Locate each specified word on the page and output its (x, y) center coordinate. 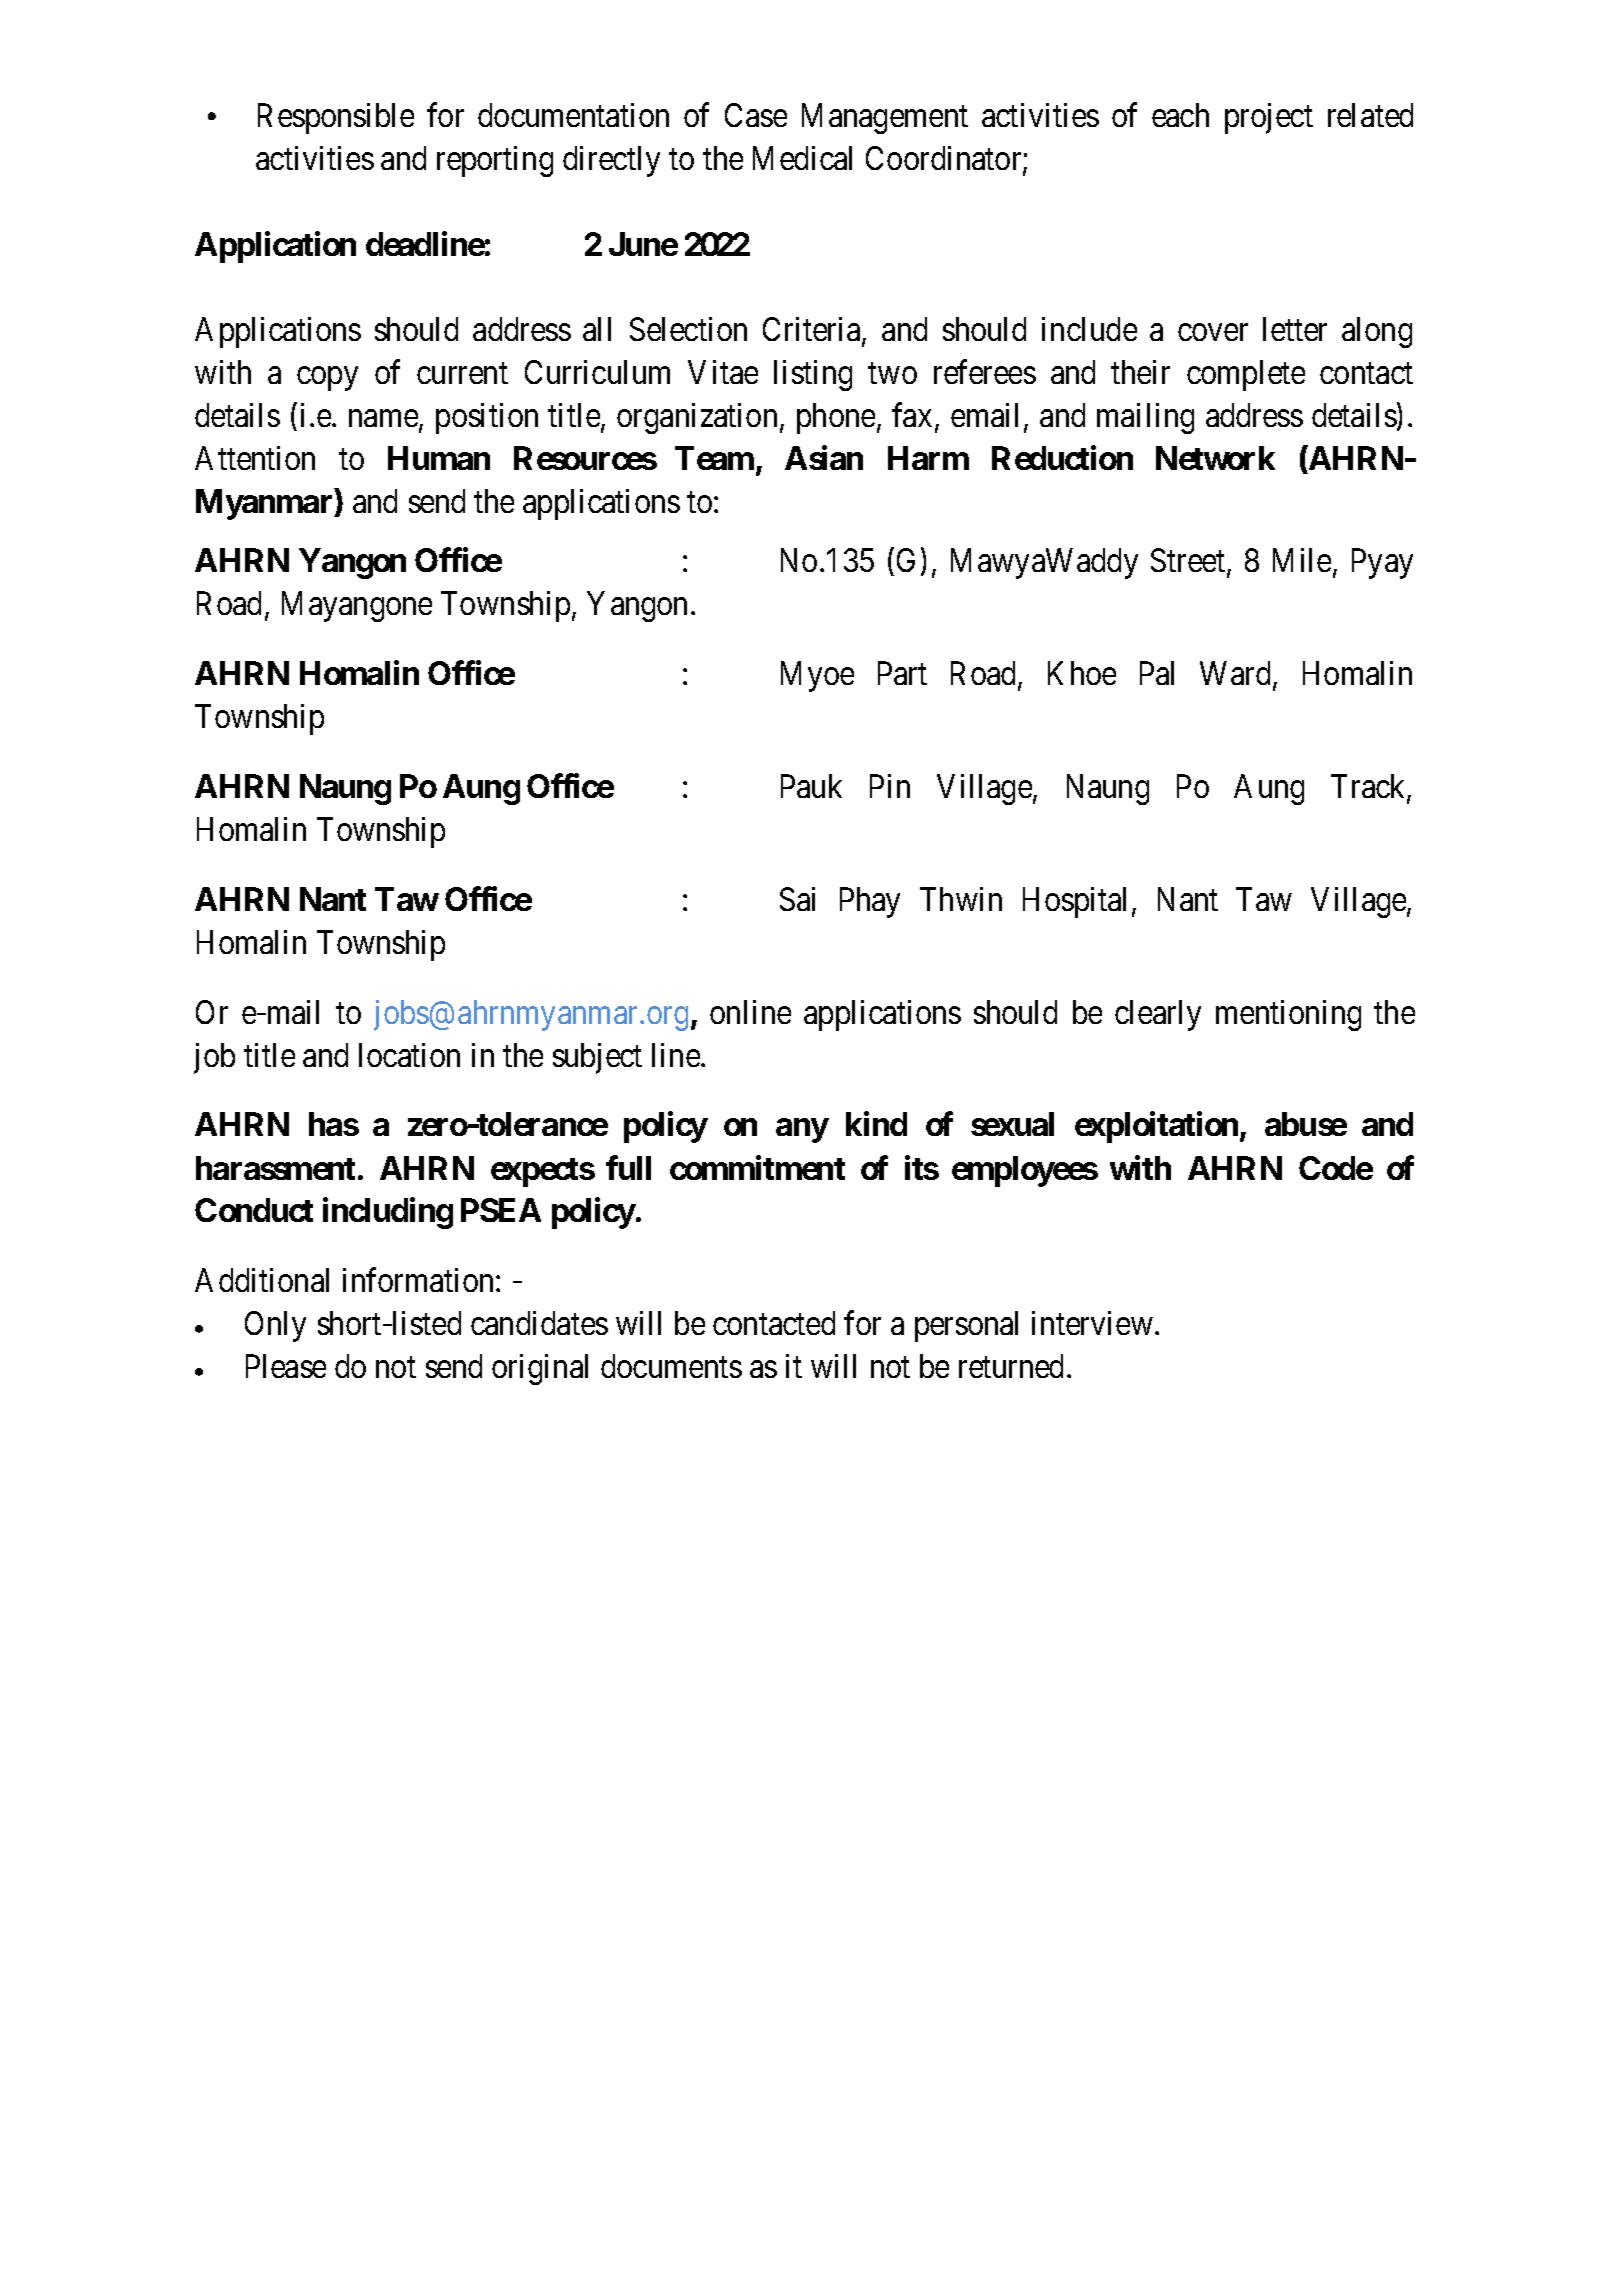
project (1269, 118)
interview (1092, 1323)
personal (966, 1326)
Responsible (336, 118)
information (420, 1280)
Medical (802, 158)
